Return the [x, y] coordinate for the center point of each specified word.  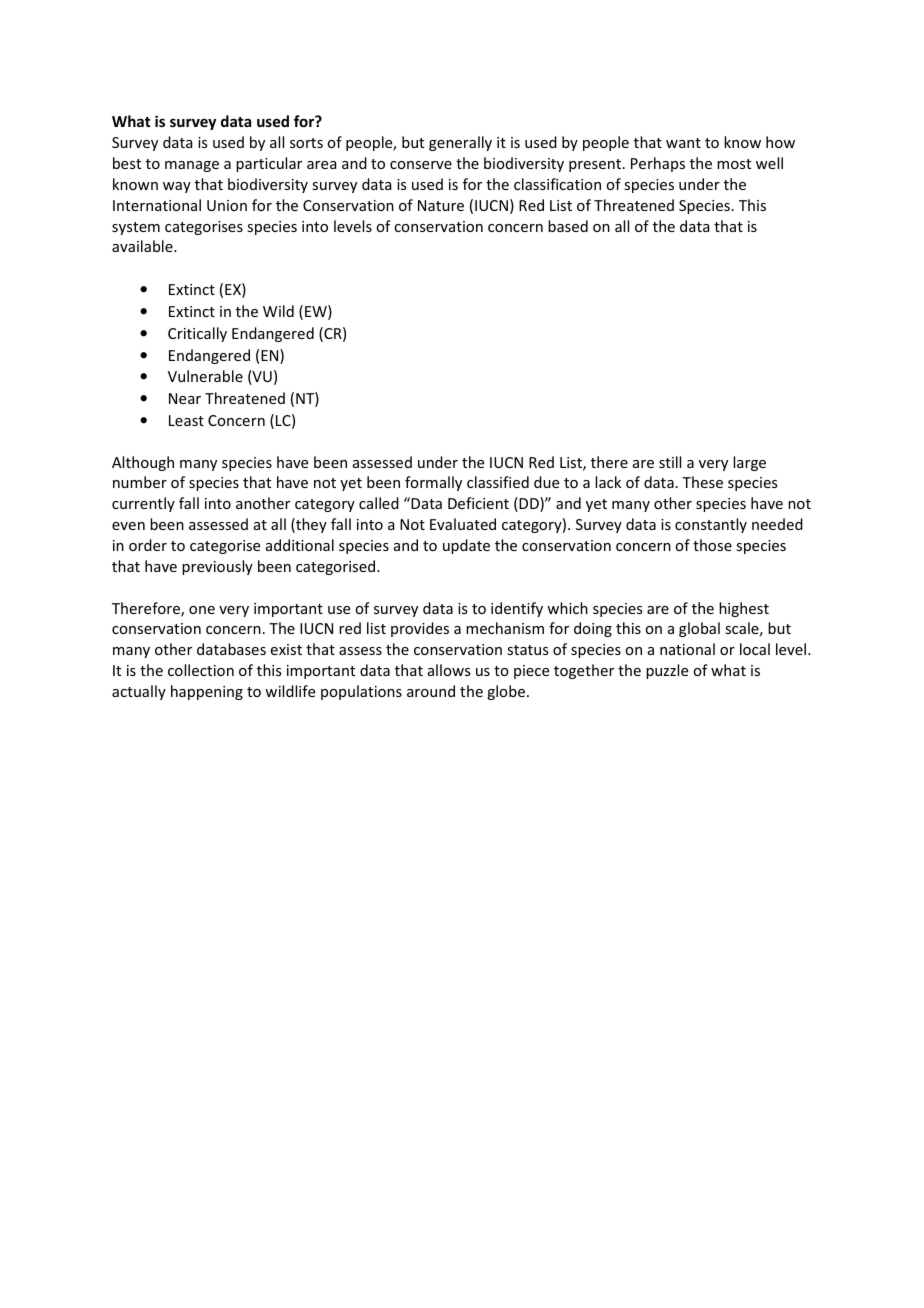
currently [143, 504]
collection [201, 670]
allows [449, 670]
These [702, 482]
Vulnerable [205, 376]
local [755, 649]
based [568, 226]
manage [192, 166]
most [734, 164]
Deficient [478, 503]
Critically [197, 334]
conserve [421, 165]
